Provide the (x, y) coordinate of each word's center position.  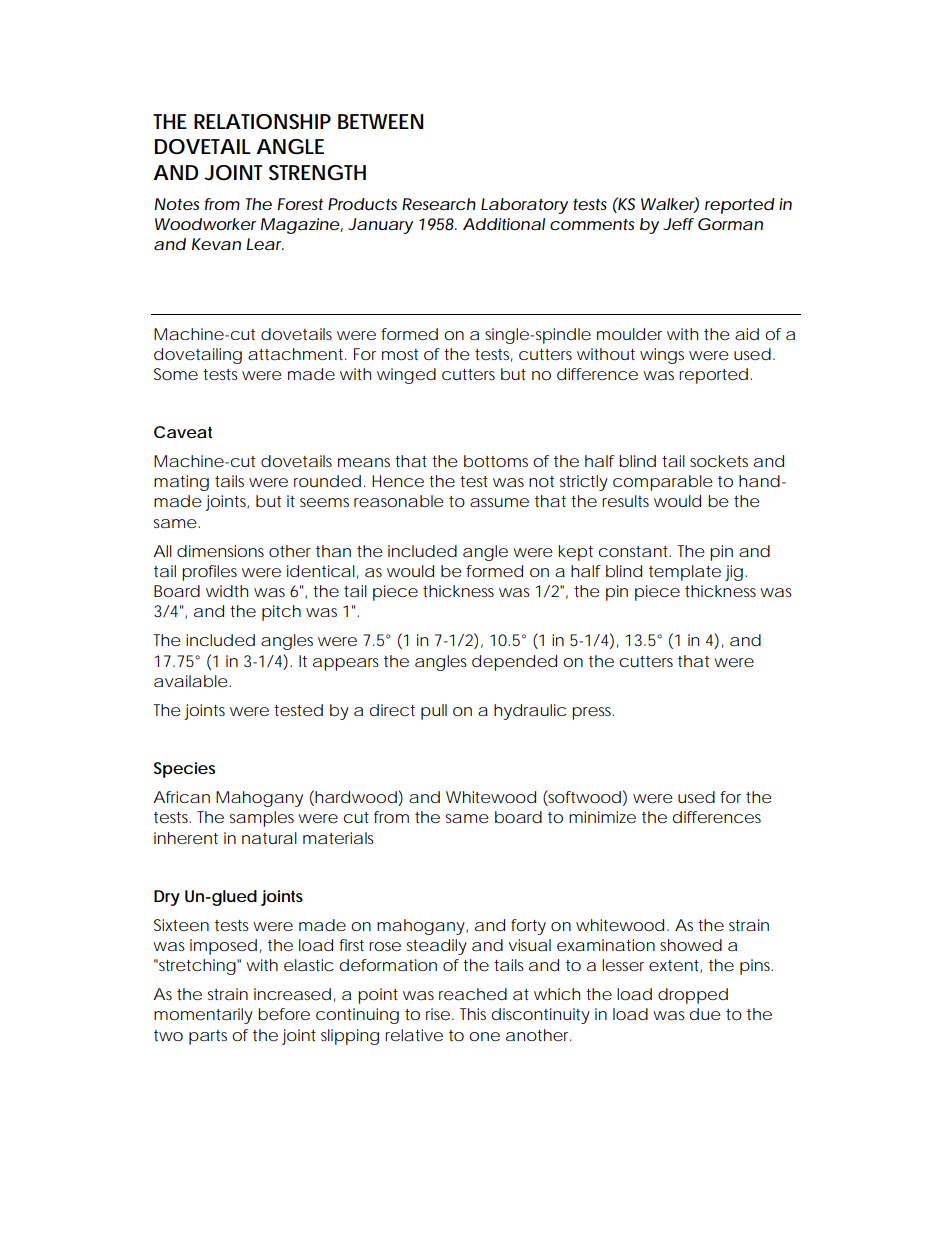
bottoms (496, 461)
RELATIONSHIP (262, 122)
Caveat (183, 432)
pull (434, 712)
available (191, 681)
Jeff (678, 224)
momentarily (203, 1016)
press (593, 713)
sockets (719, 461)
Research (439, 204)
